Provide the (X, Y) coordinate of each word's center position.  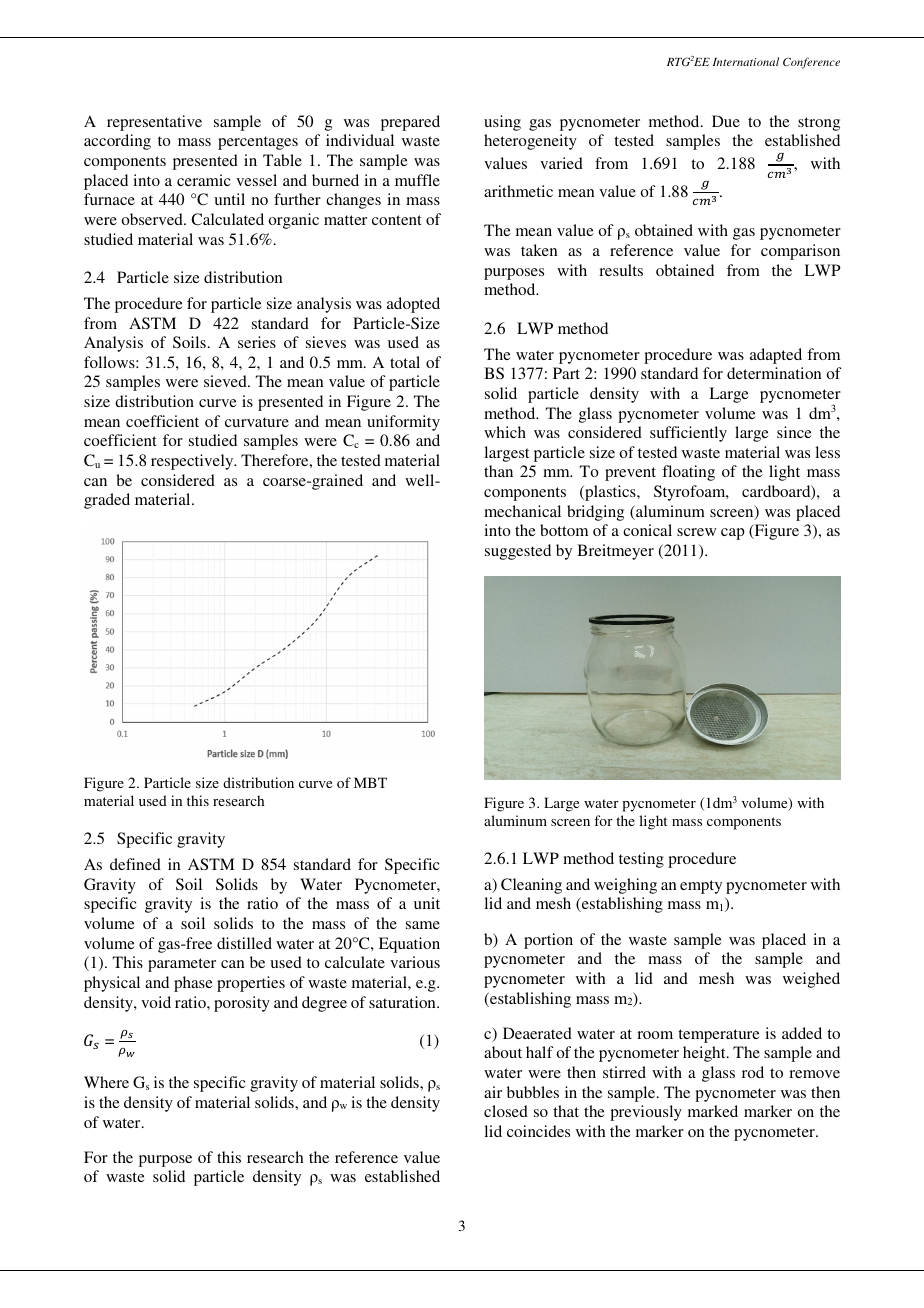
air (493, 1092)
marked (713, 1111)
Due (726, 121)
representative (154, 123)
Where (106, 1082)
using (502, 123)
